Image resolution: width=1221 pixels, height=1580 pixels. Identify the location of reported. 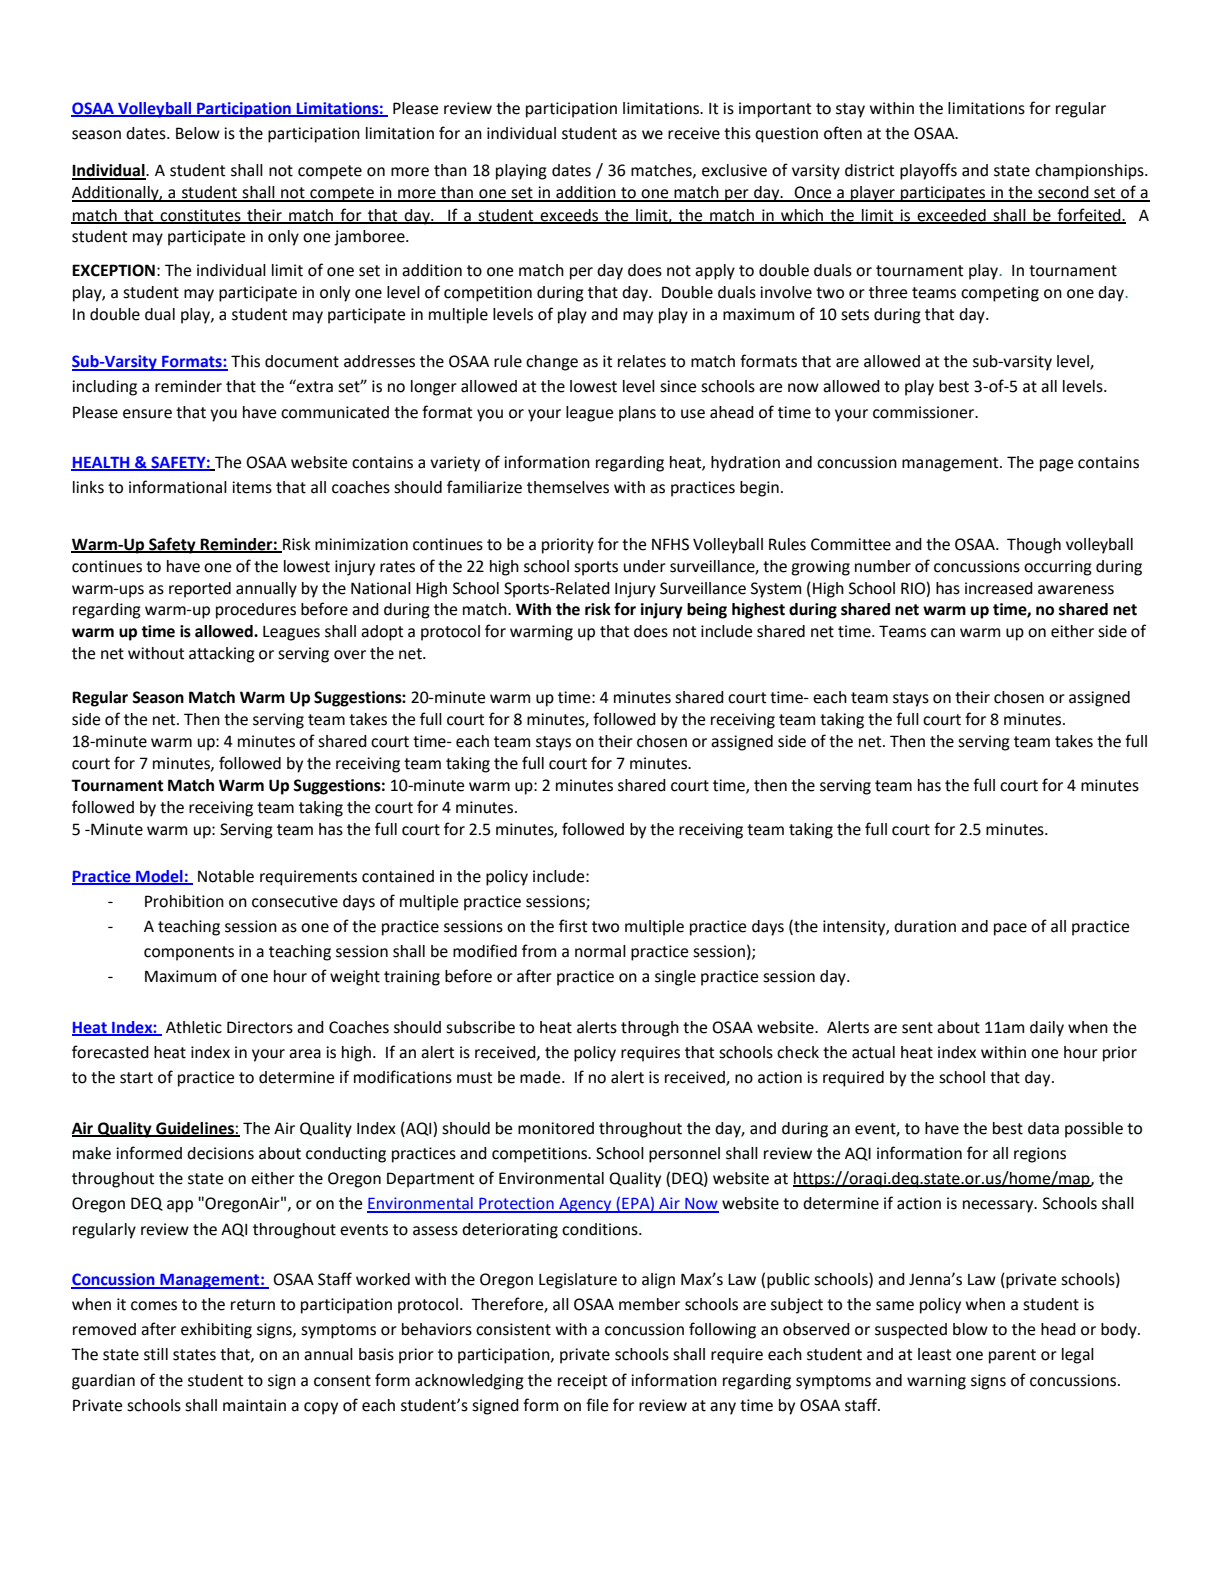
(200, 590).
